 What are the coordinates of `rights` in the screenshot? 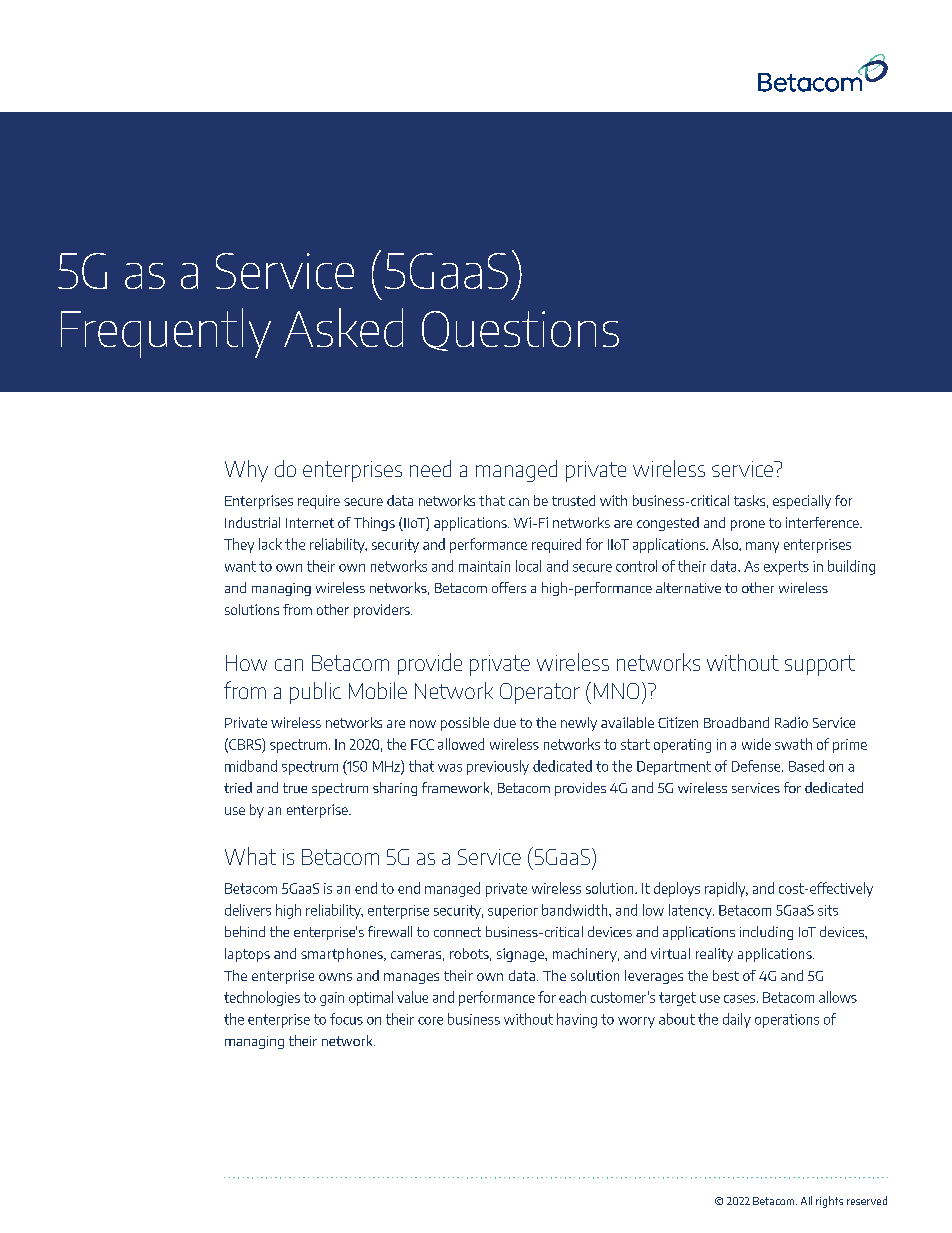 It's located at (829, 1202).
